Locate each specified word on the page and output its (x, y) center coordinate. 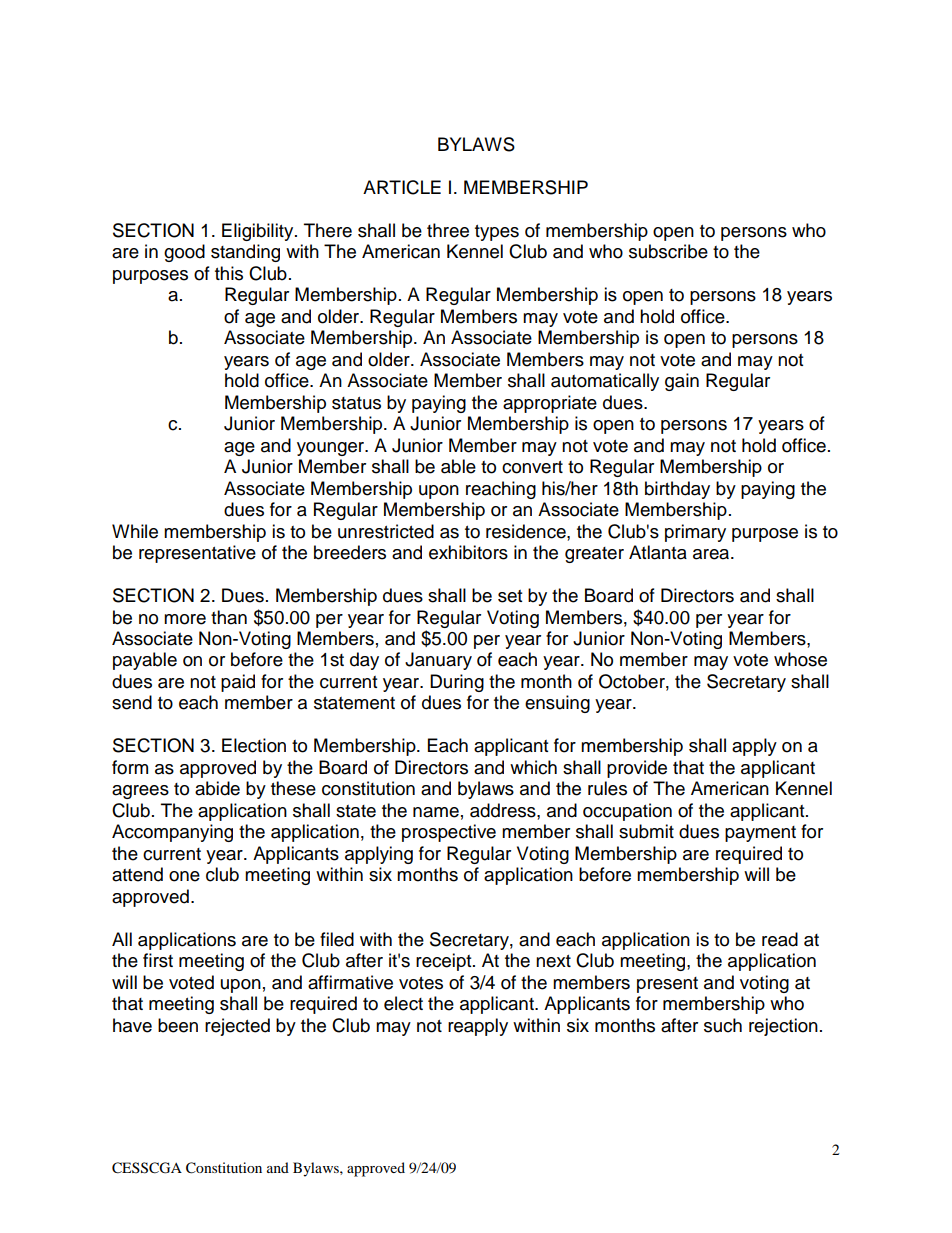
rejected (237, 1027)
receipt (445, 962)
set (510, 596)
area (712, 554)
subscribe (668, 251)
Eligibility (259, 232)
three (448, 230)
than (229, 617)
